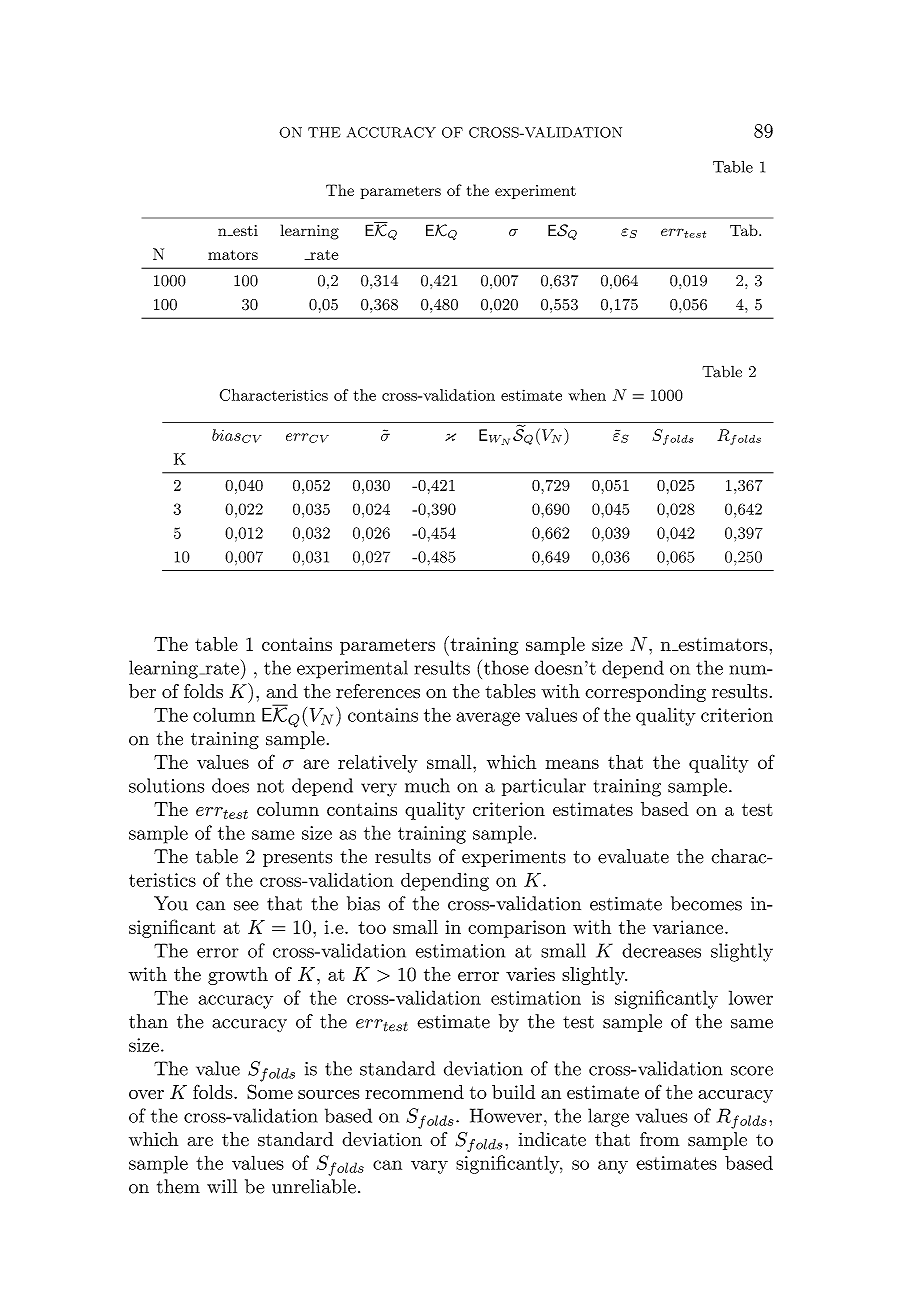 Image resolution: width=903 pixels, height=1316 pixels. I want to click on references, so click(378, 691).
